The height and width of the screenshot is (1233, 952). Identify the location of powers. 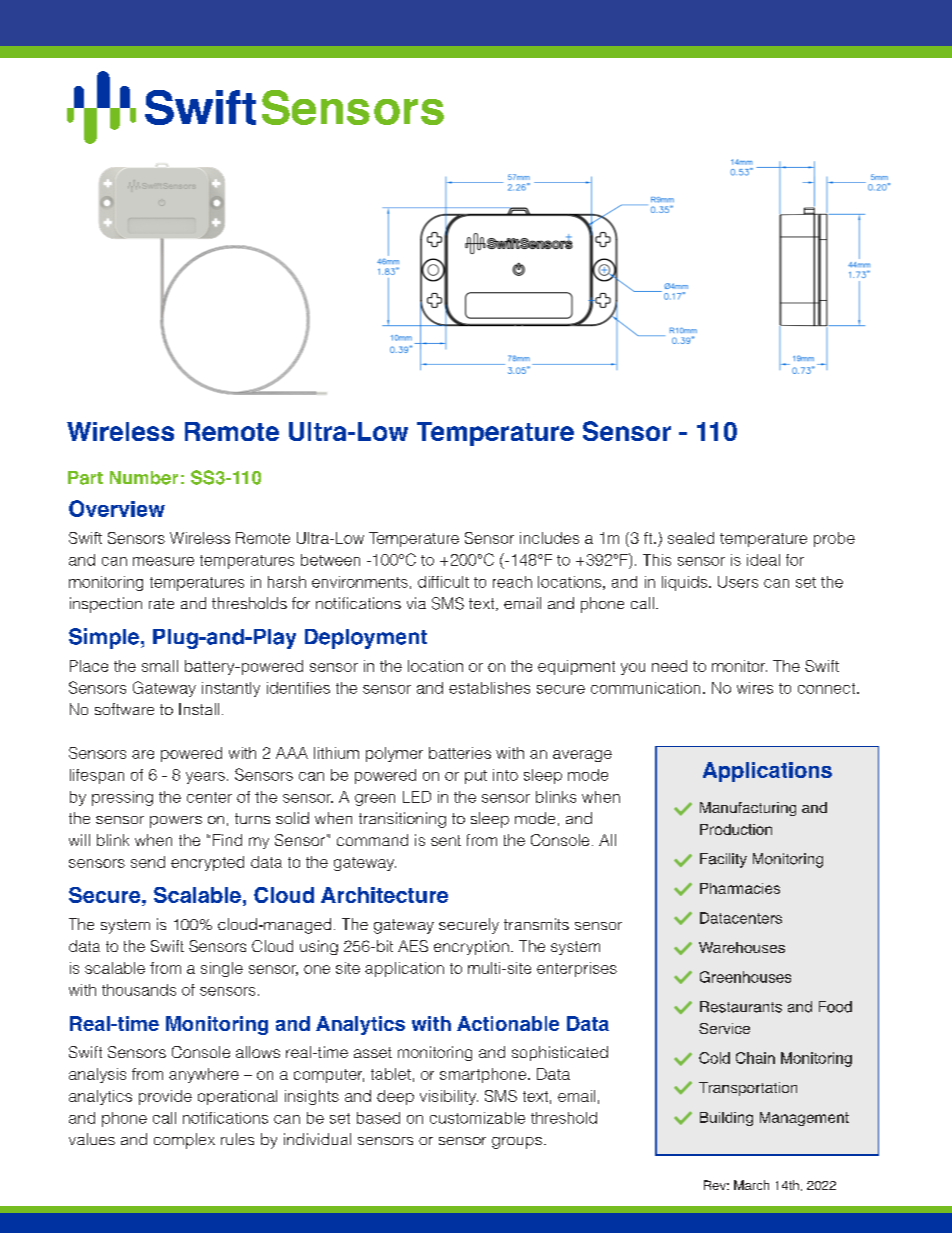
(176, 822).
